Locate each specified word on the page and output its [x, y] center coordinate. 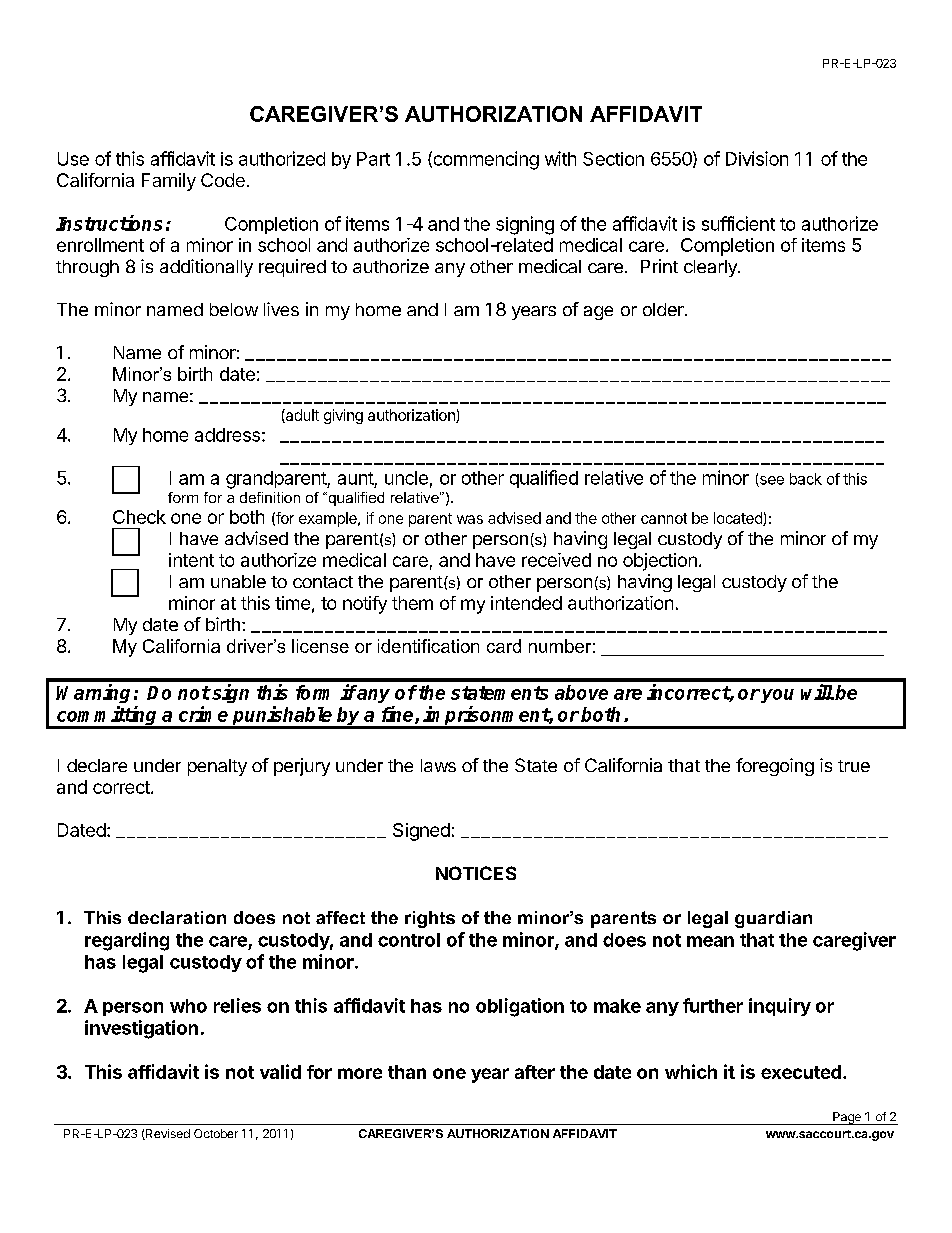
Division [757, 158]
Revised [167, 1134]
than [407, 1072]
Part [373, 159]
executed [801, 1072]
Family [169, 182]
